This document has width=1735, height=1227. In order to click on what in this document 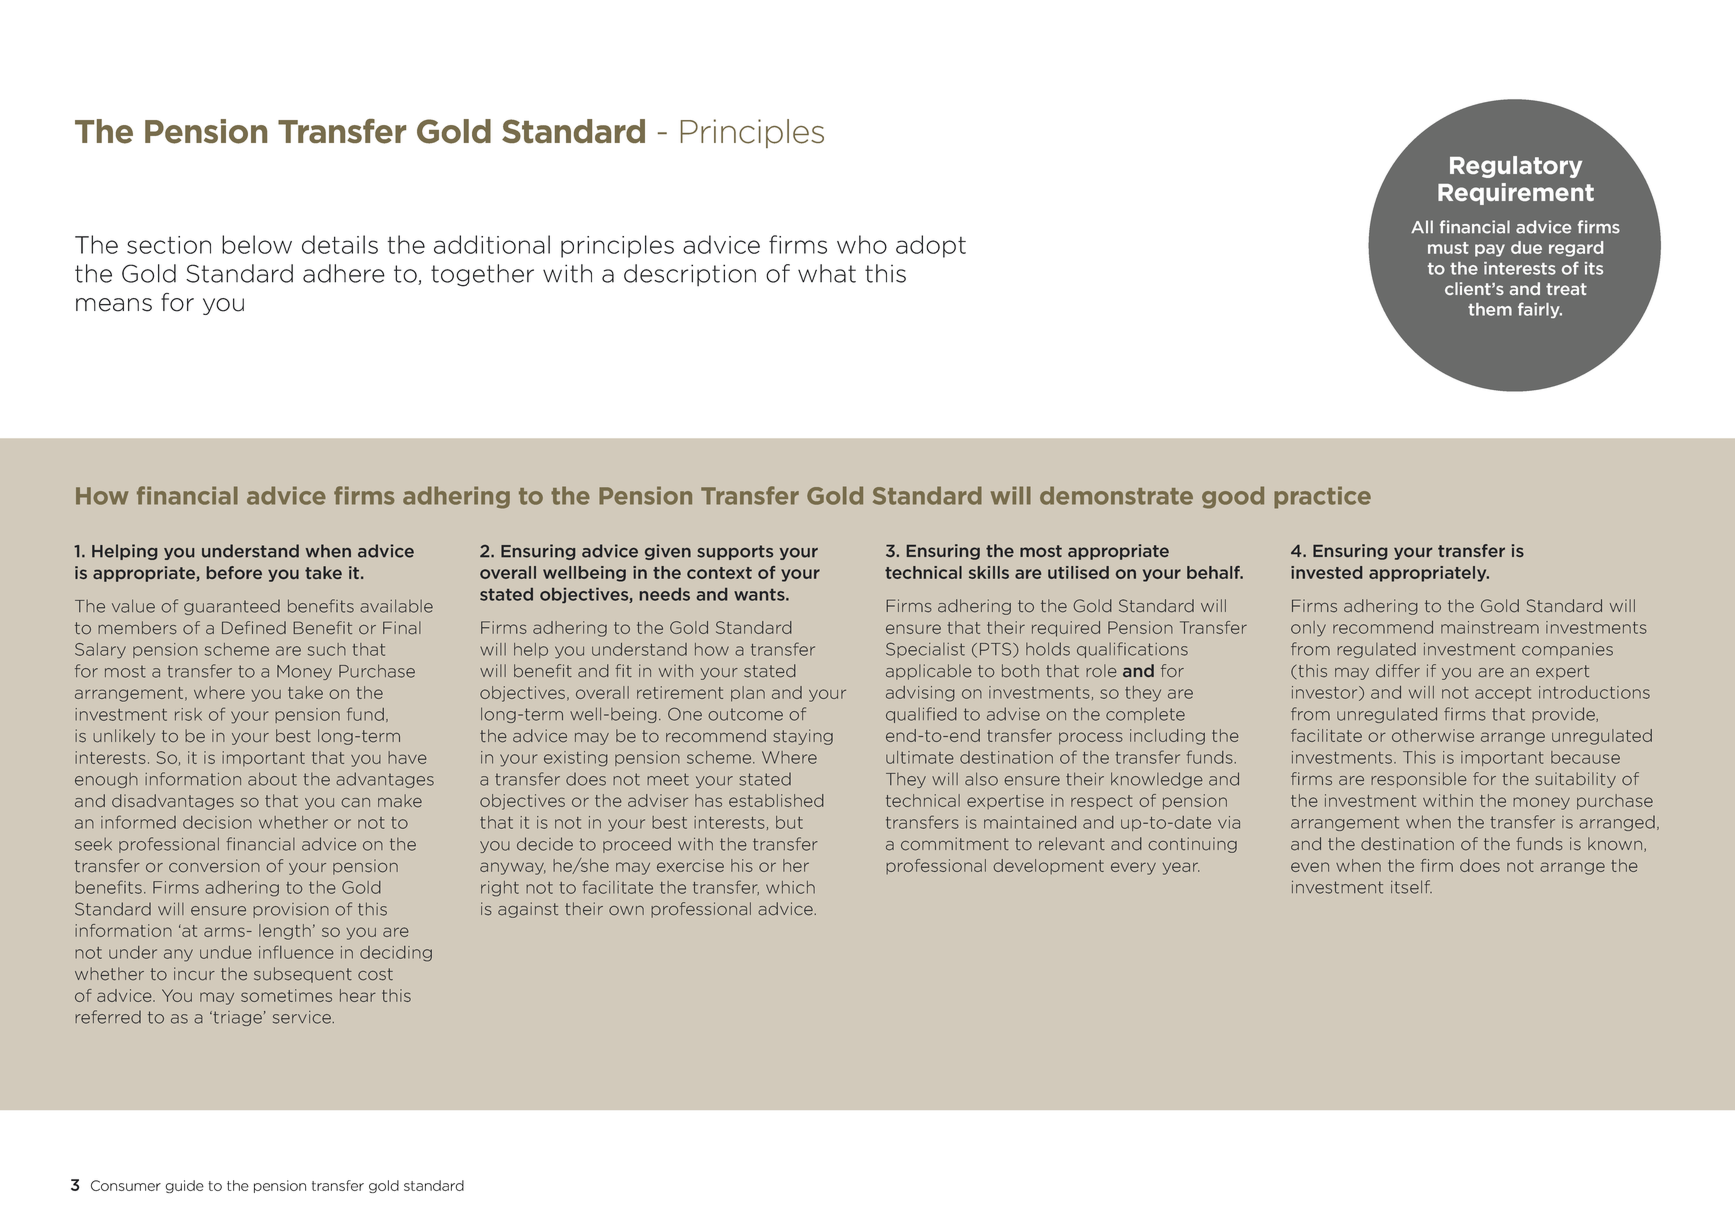, I will do `click(827, 273)`.
